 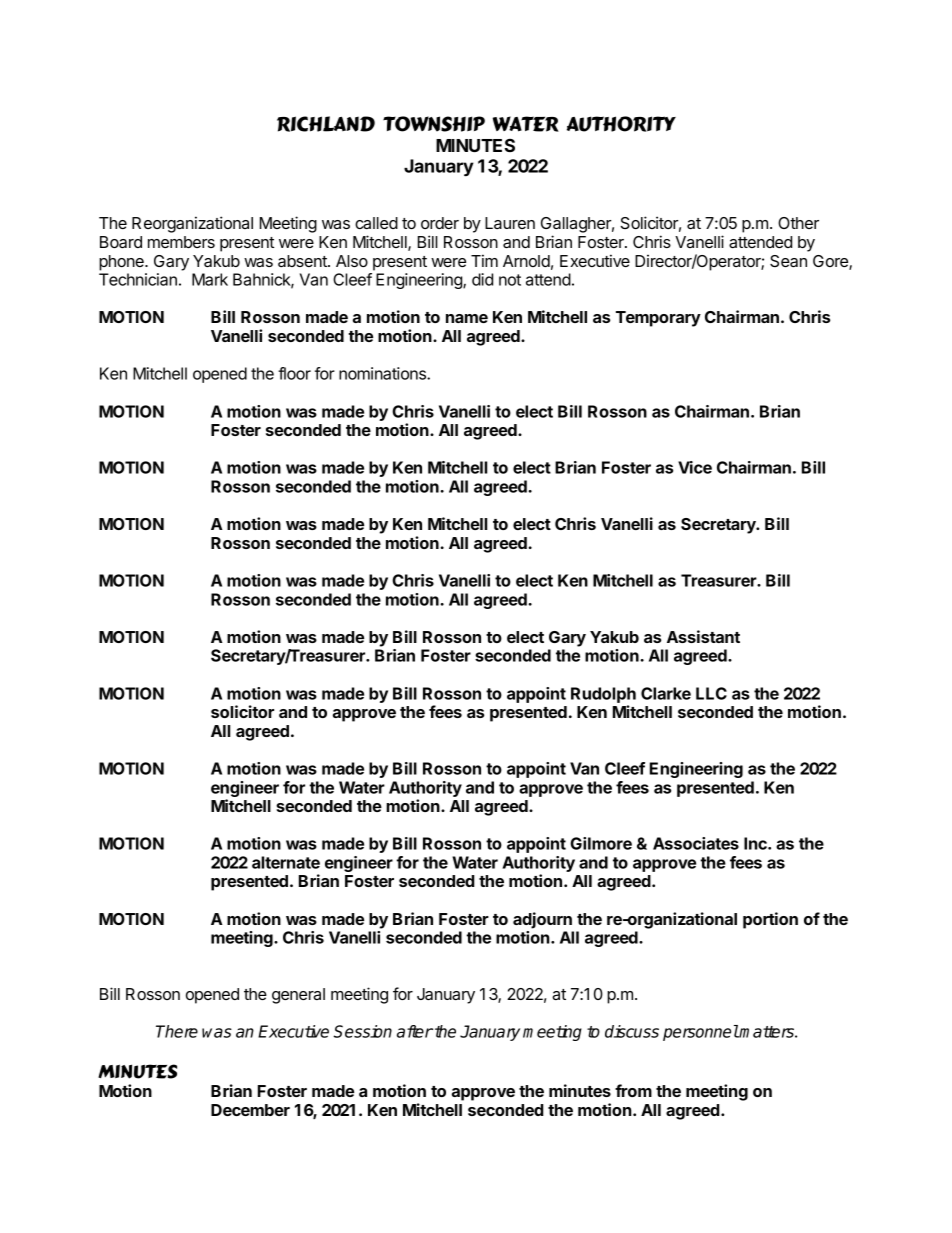 What do you see at coordinates (250, 1110) in the screenshot?
I see `December` at bounding box center [250, 1110].
